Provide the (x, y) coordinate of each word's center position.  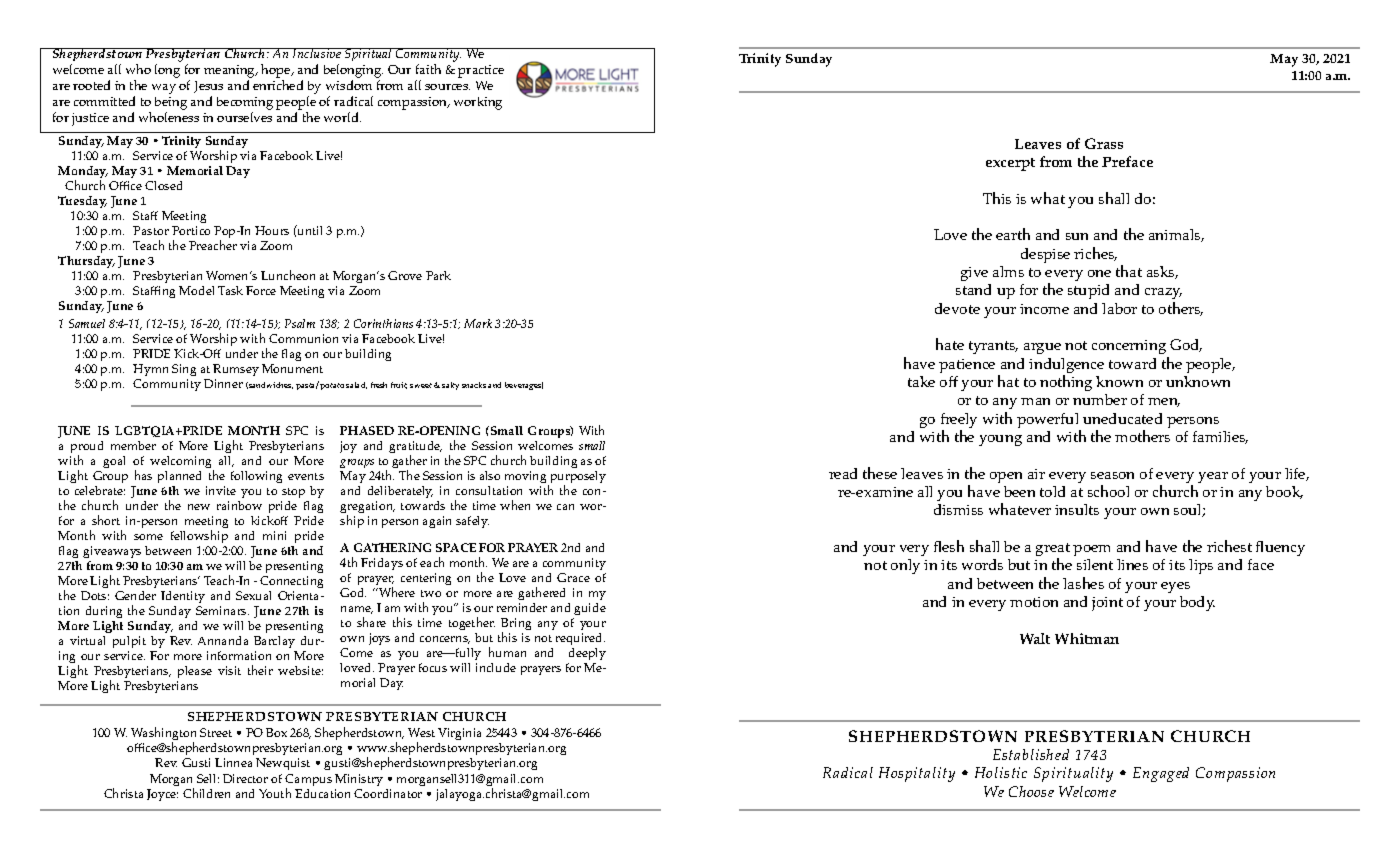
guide (589, 611)
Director (245, 778)
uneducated (1122, 418)
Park (438, 275)
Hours (272, 230)
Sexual (253, 595)
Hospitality (917, 774)
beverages (524, 386)
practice (481, 71)
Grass (1104, 143)
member (133, 445)
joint (1107, 604)
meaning (231, 73)
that (1129, 271)
